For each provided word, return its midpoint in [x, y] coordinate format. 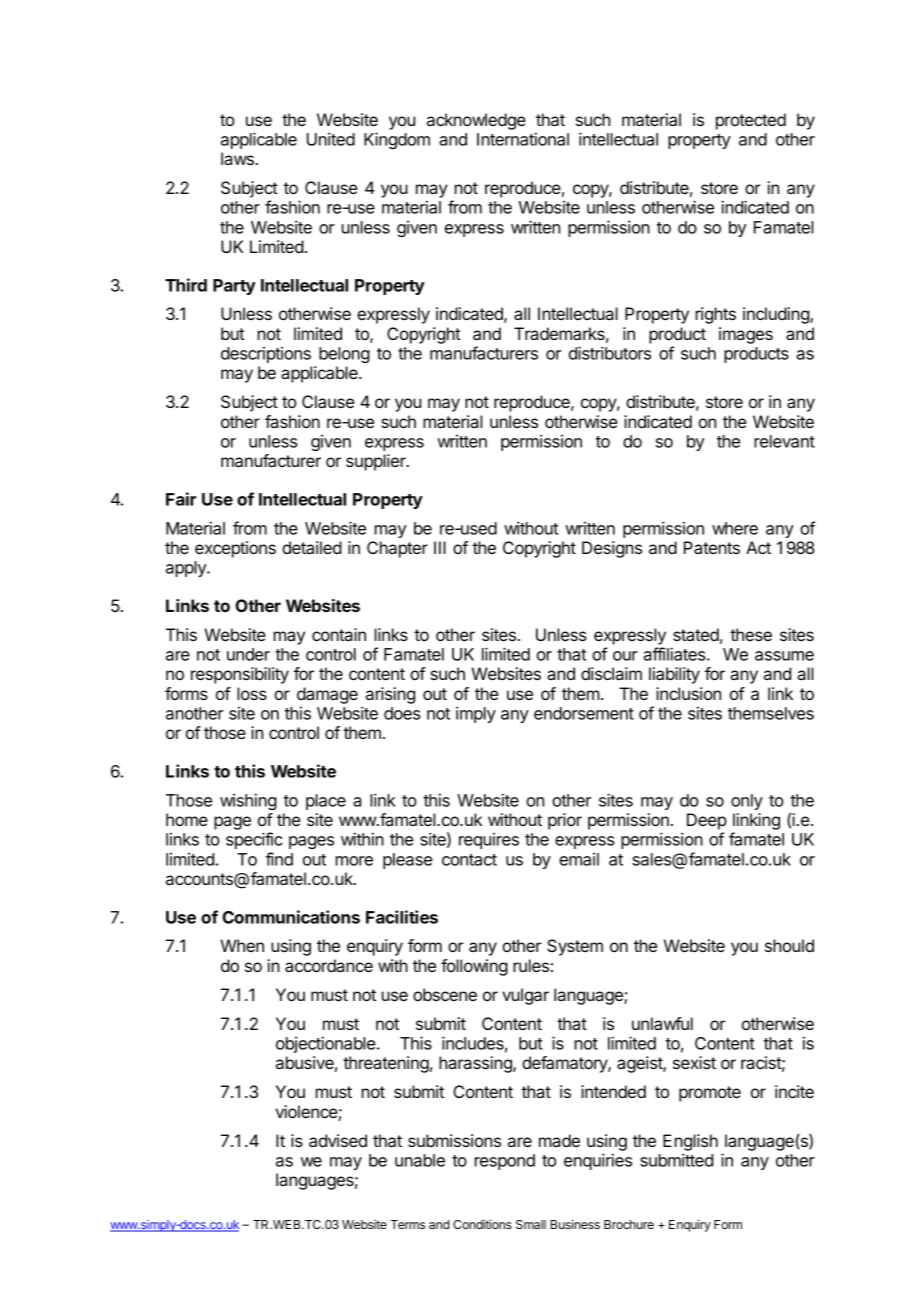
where [735, 528]
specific [254, 840]
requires [489, 841]
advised [338, 1140]
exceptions [235, 549]
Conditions [482, 1224]
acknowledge [476, 121]
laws [238, 158]
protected [751, 121]
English [690, 1142]
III [440, 547]
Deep [707, 821]
